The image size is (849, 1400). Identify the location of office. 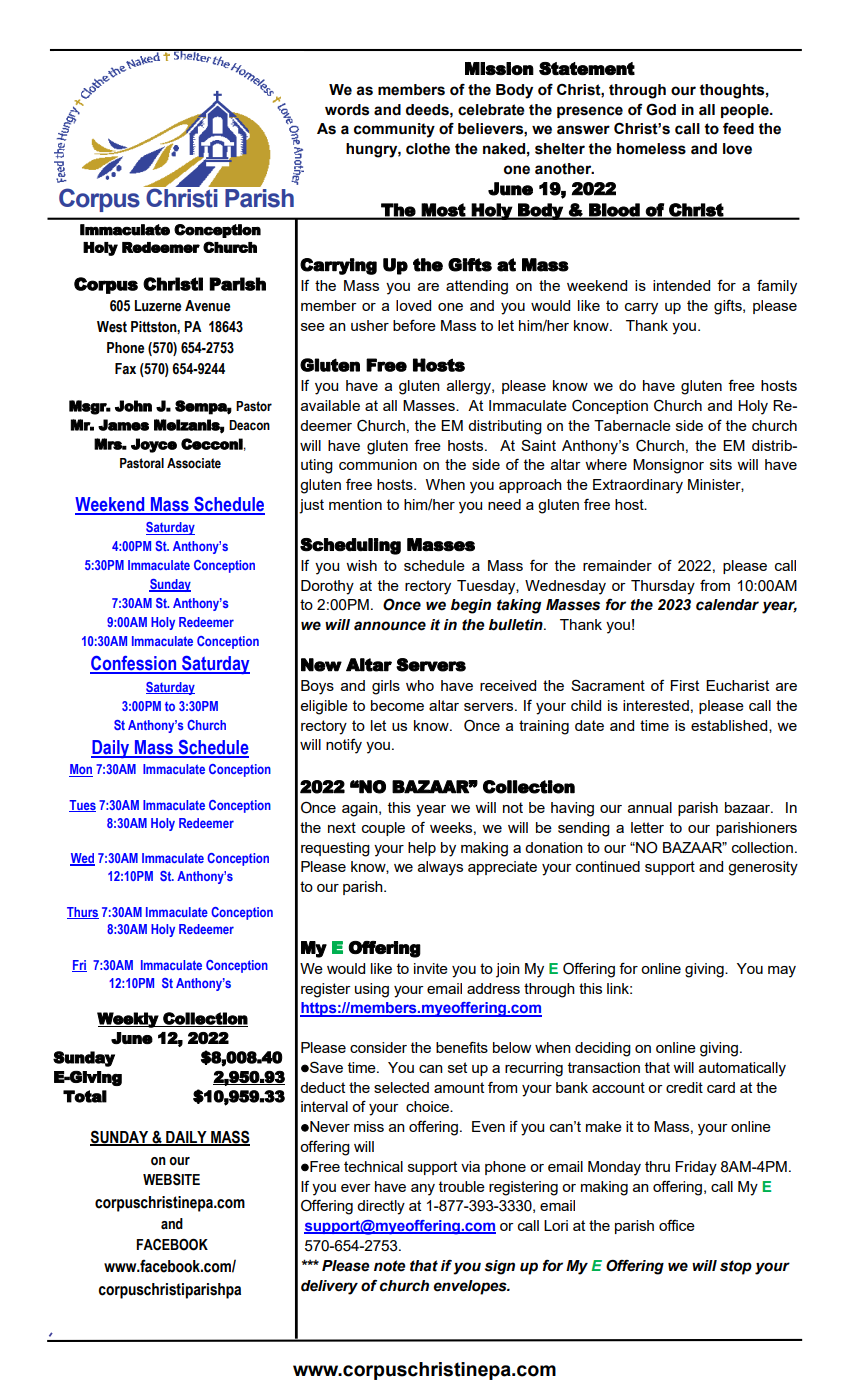
(677, 1225).
